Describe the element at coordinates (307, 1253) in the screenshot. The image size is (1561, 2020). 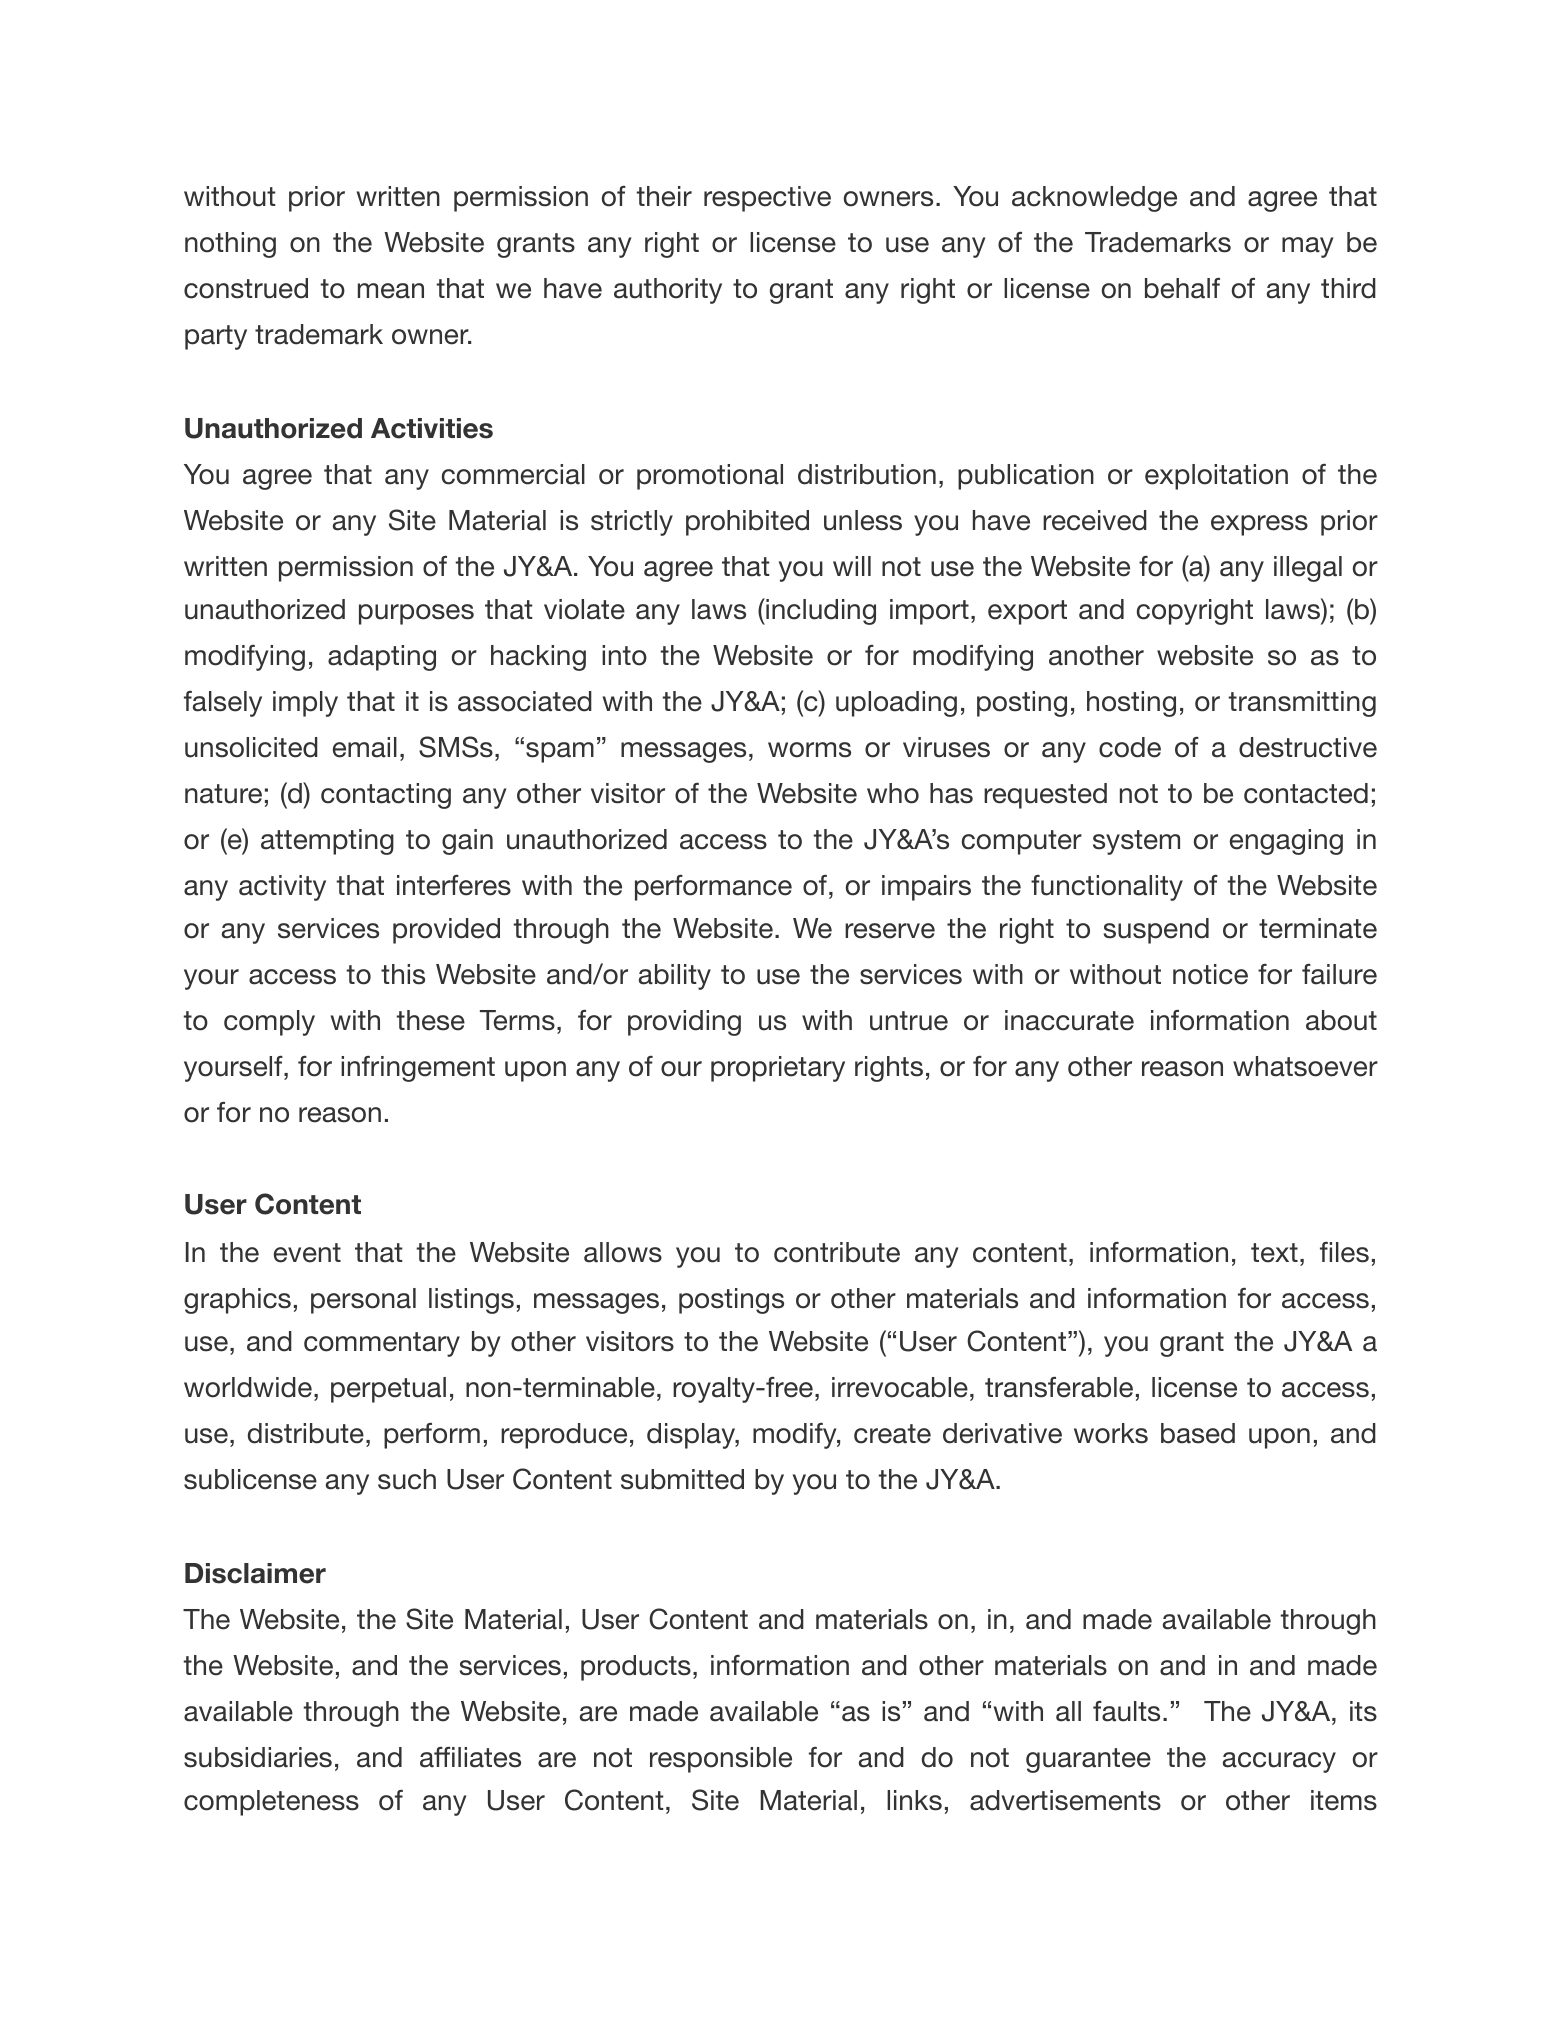
I see `event` at that location.
